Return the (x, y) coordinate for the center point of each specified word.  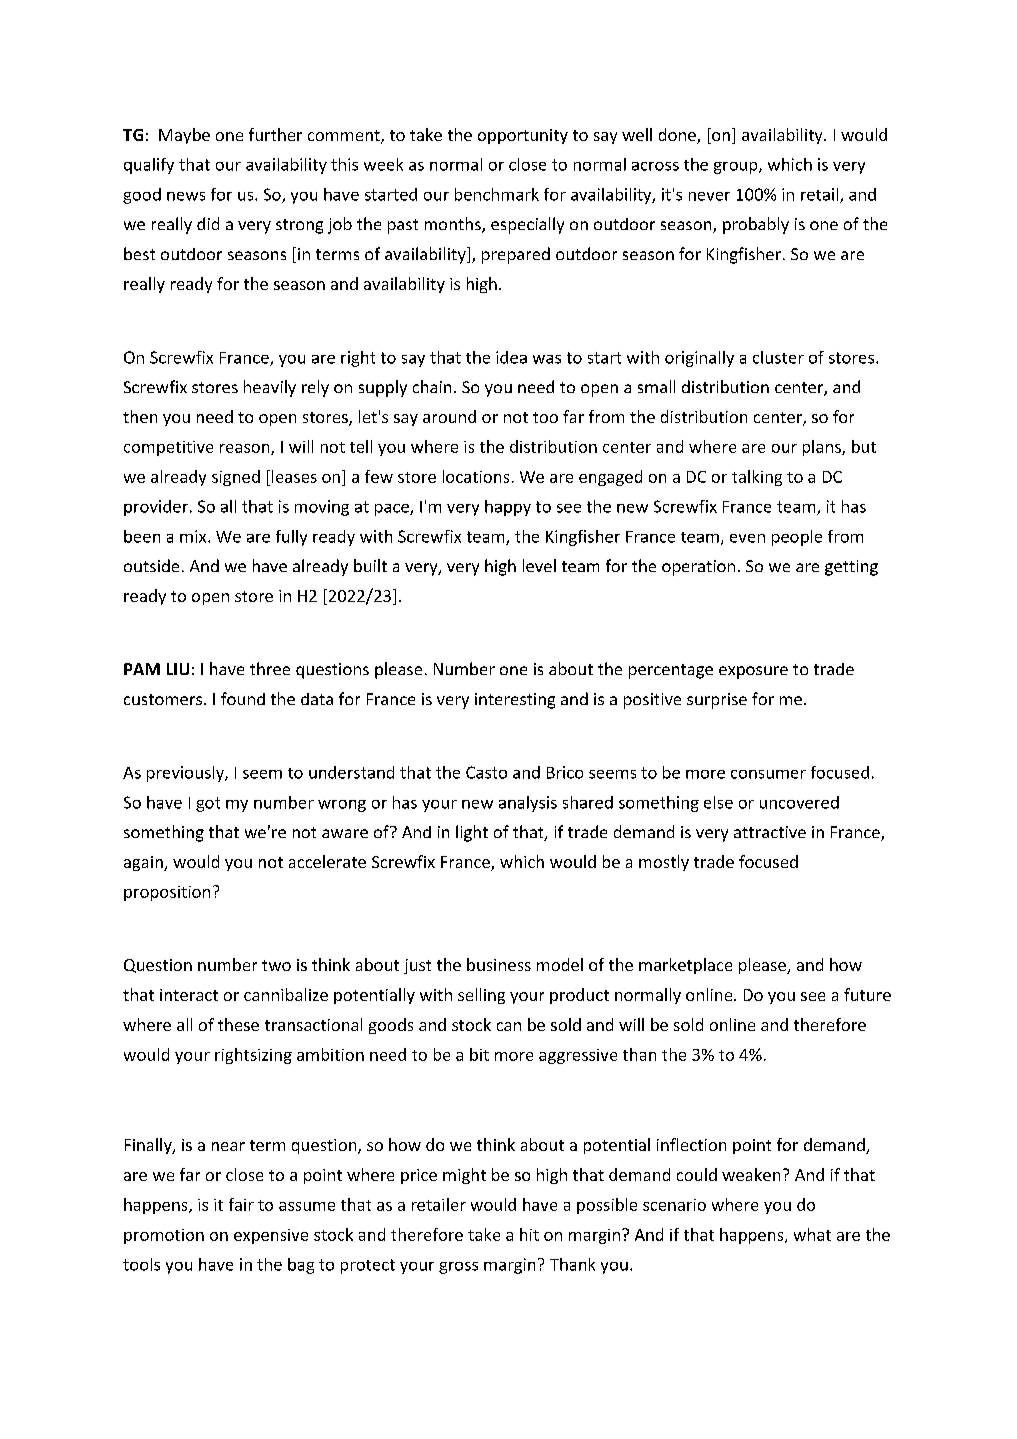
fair (241, 1204)
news (186, 196)
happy (508, 508)
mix (194, 536)
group (737, 168)
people (797, 538)
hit (529, 1234)
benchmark (497, 194)
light (472, 833)
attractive (770, 832)
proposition (167, 893)
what (812, 1234)
